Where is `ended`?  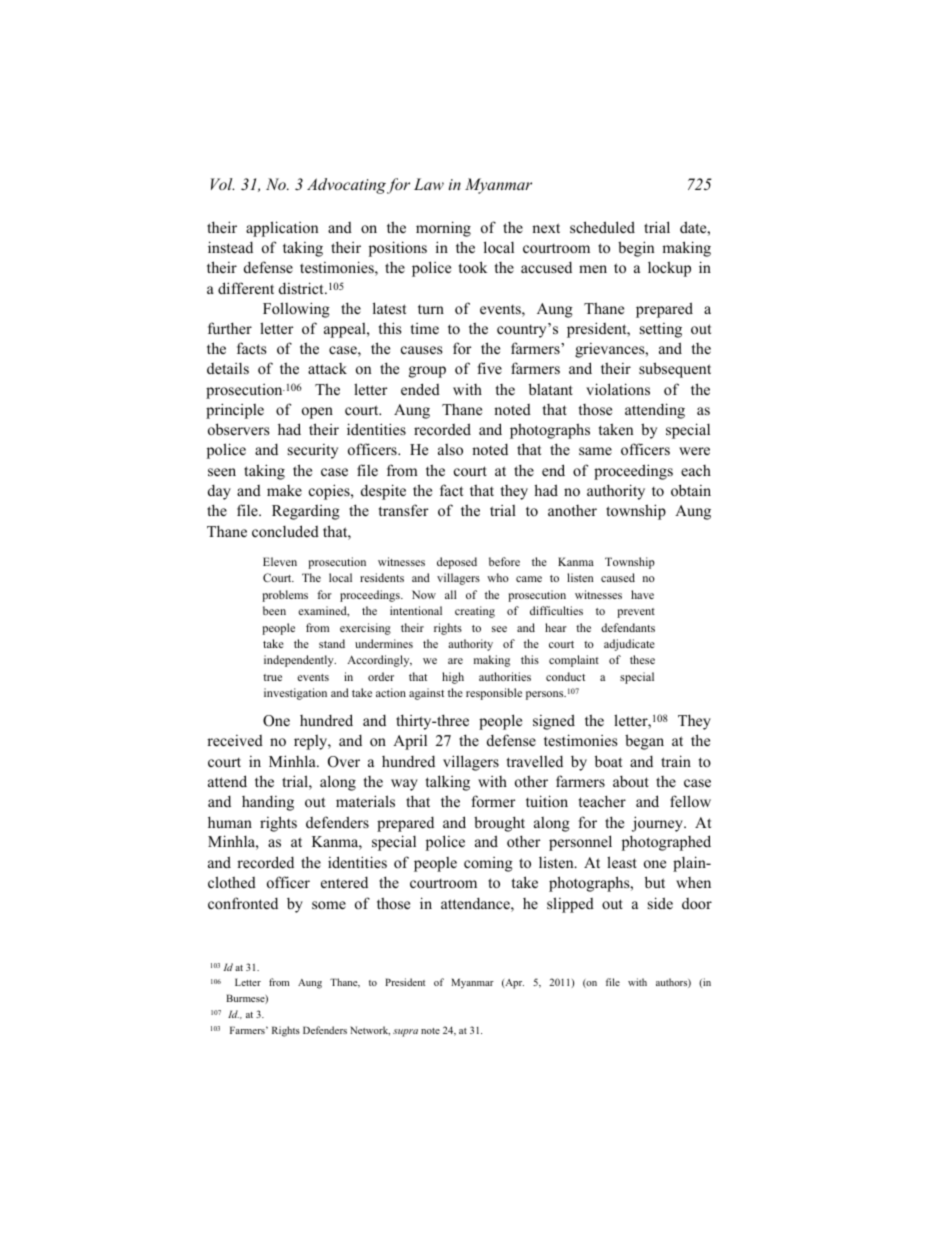
ended is located at coordinates (420, 389).
